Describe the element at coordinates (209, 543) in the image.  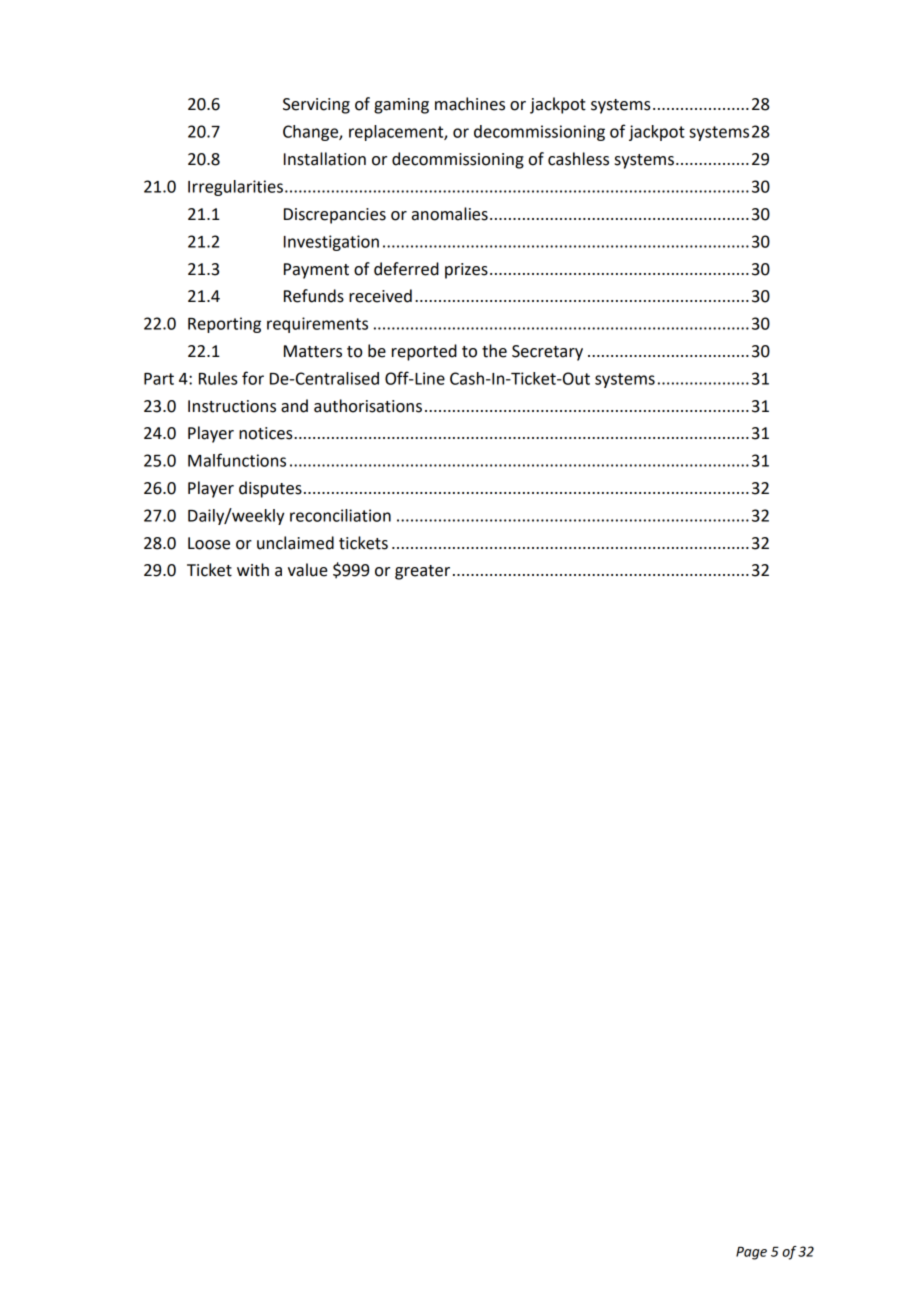
I see `Loose` at that location.
